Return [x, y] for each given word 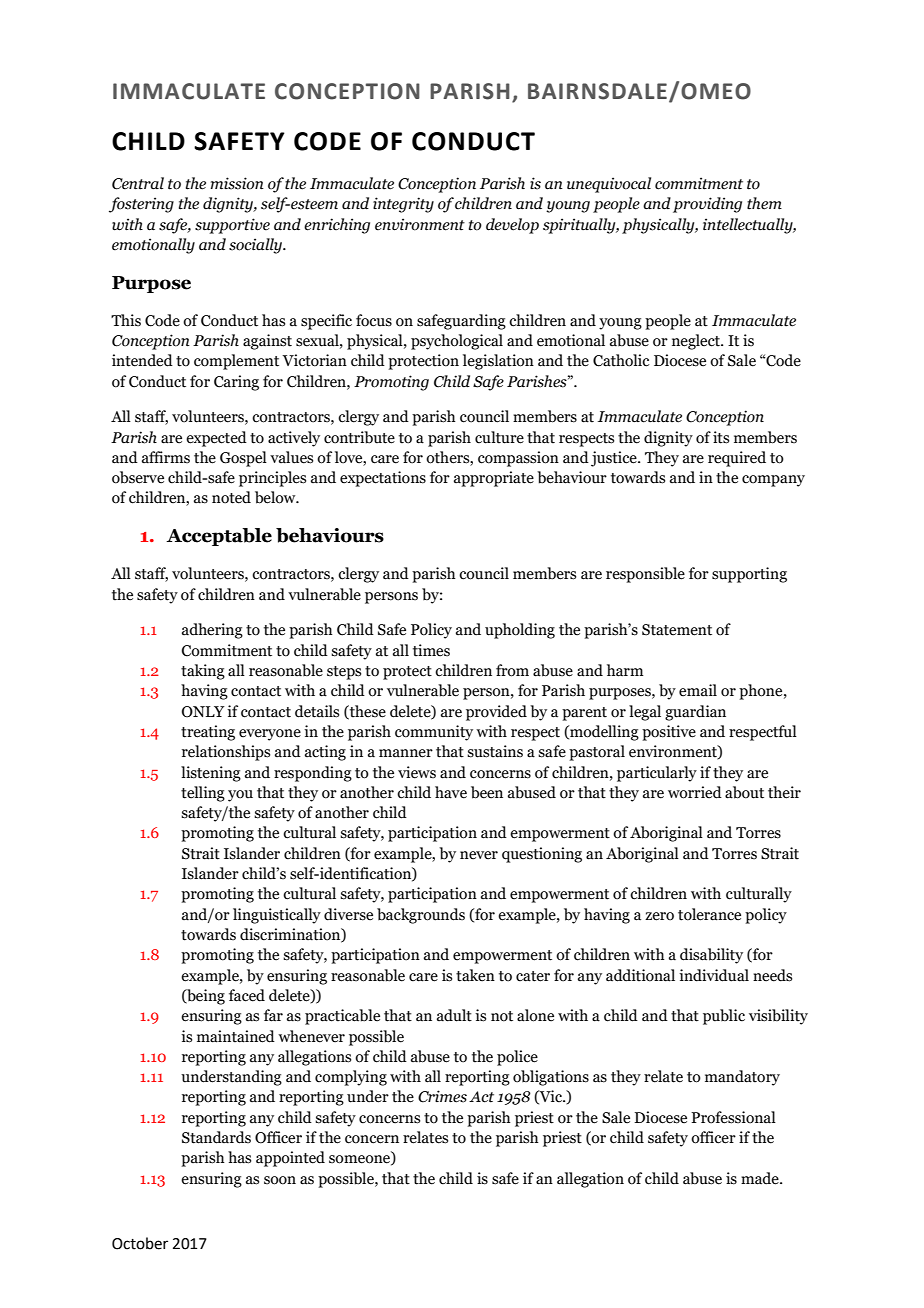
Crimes [442, 1096]
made [761, 1178]
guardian [695, 713]
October [140, 1243]
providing [707, 205]
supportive [232, 226]
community [434, 733]
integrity [403, 205]
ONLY [203, 712]
